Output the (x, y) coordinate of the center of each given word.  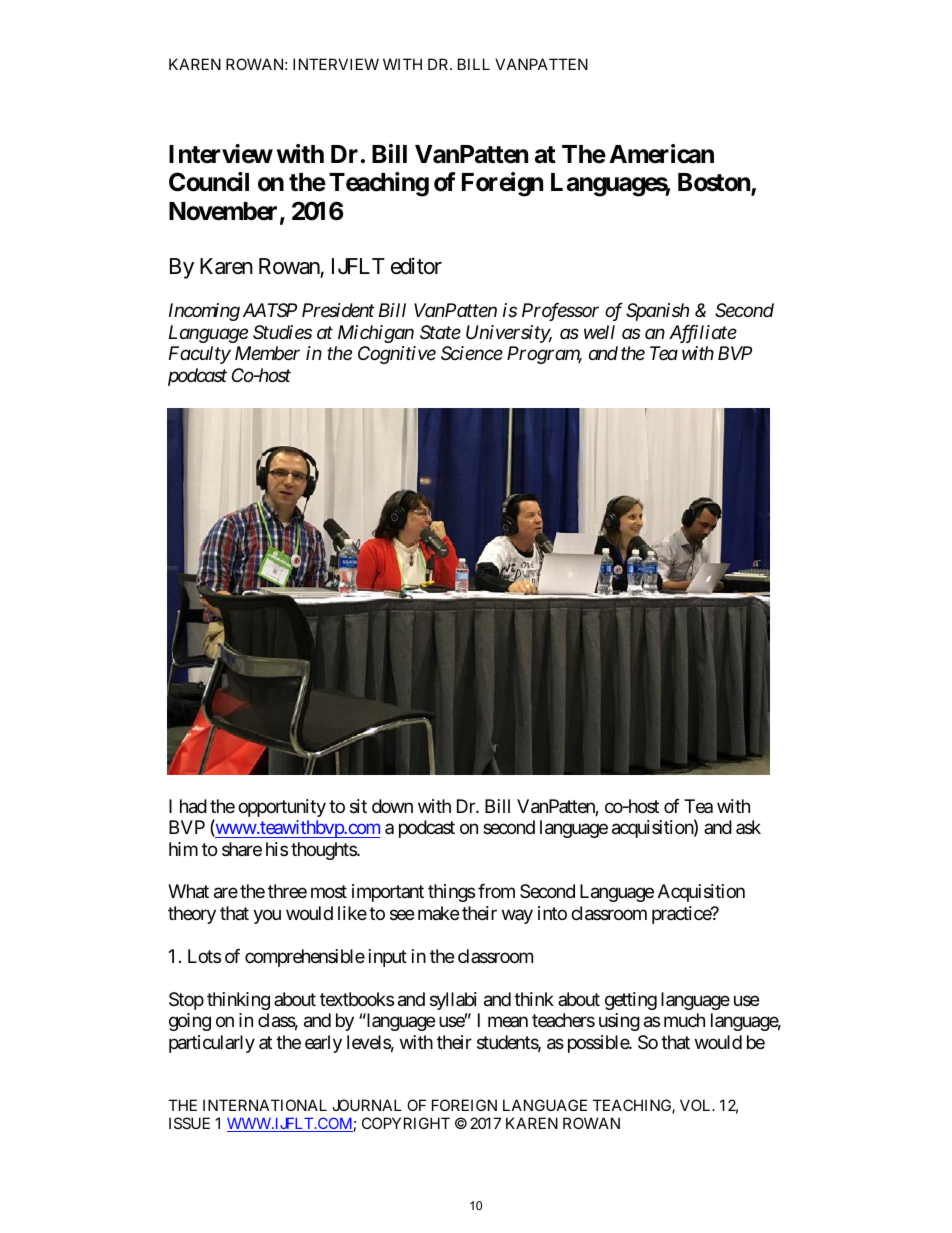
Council (209, 182)
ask (748, 827)
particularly (212, 1044)
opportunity (282, 808)
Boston (715, 184)
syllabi (453, 1001)
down (392, 806)
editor (416, 266)
